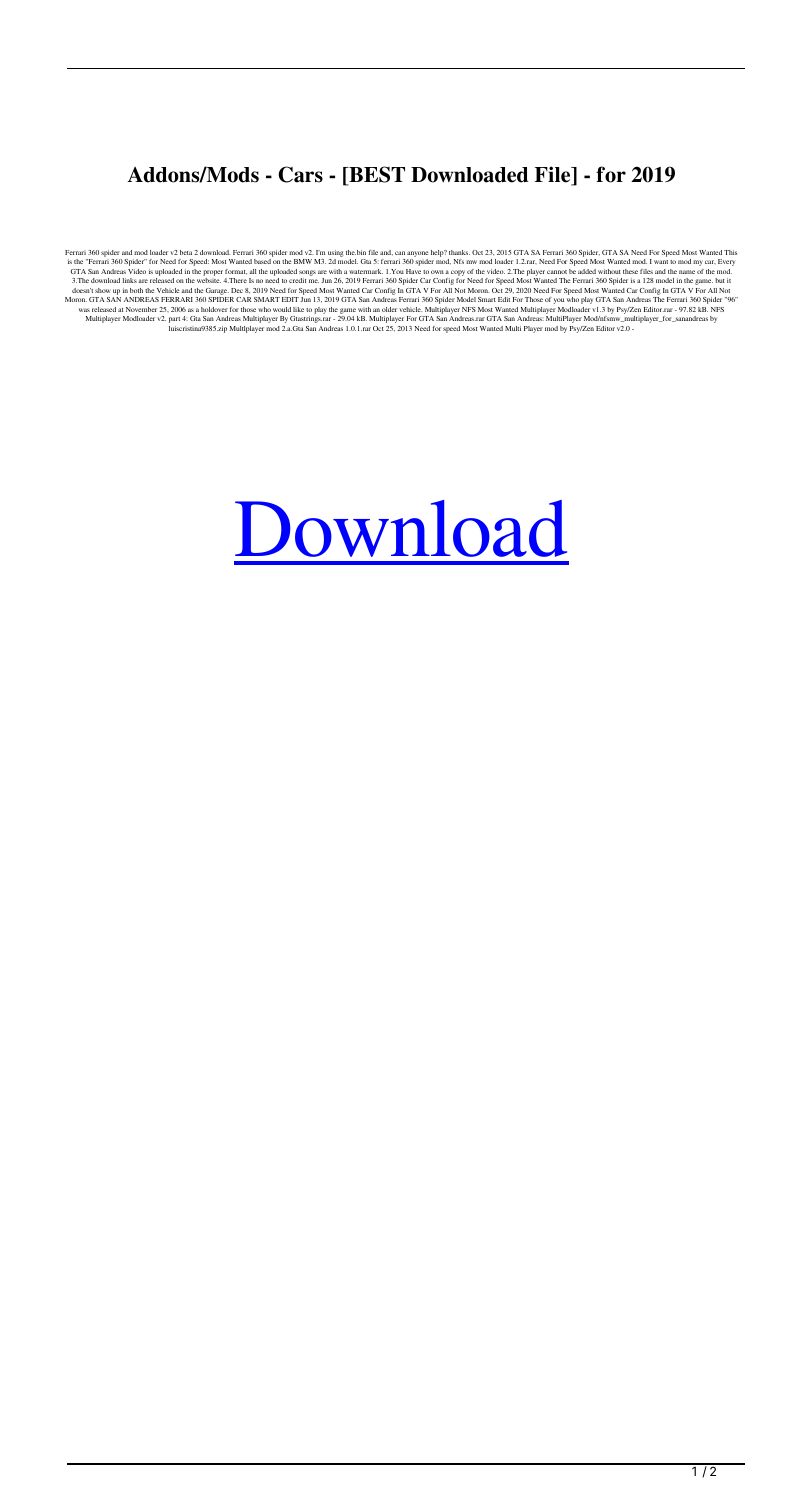 Image resolution: width=812 pixels, height=1509 pixels. Describe the element at coordinates (186, 252) in the image. I see `beta` at that location.
